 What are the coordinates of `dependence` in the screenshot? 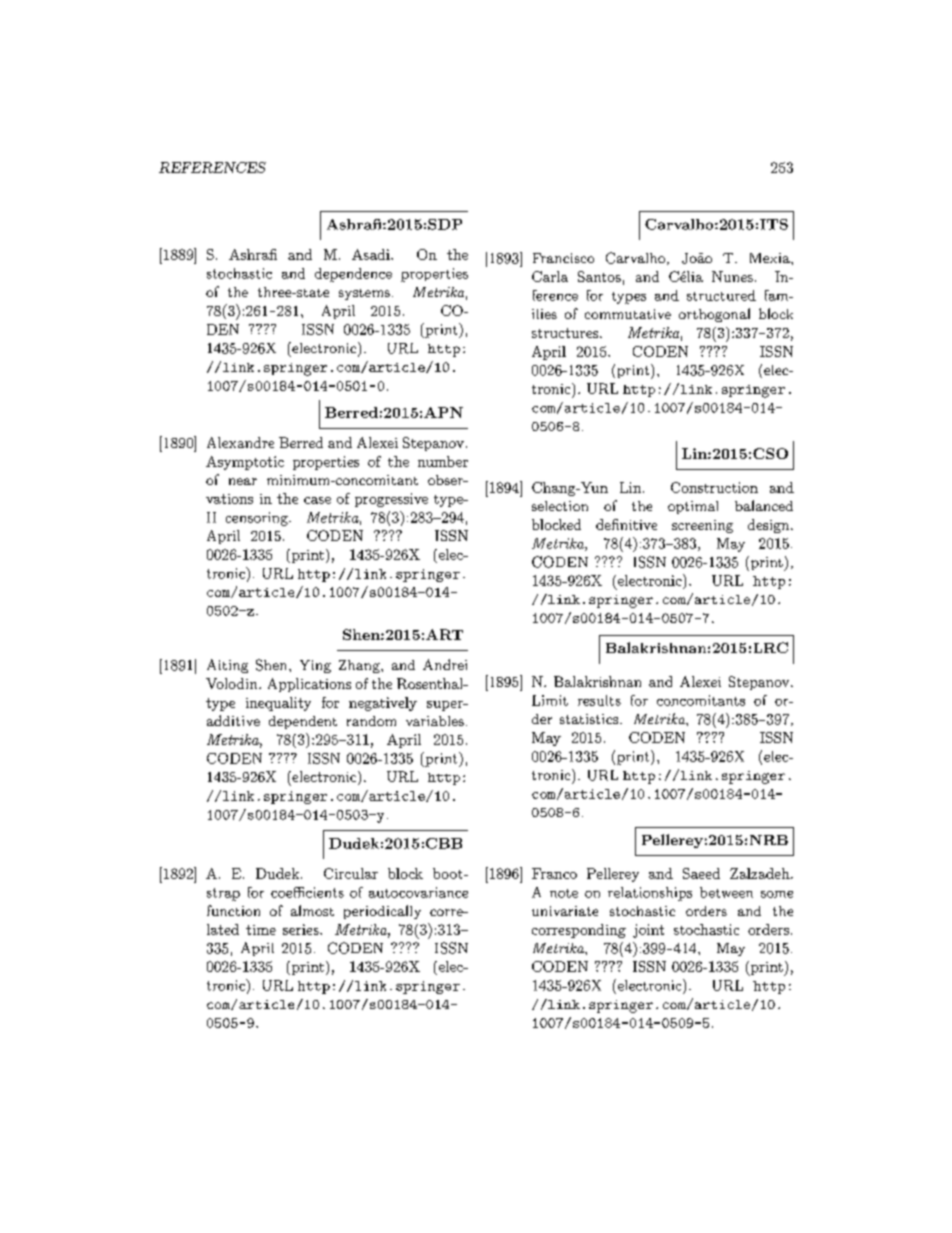 It's located at (353, 275).
